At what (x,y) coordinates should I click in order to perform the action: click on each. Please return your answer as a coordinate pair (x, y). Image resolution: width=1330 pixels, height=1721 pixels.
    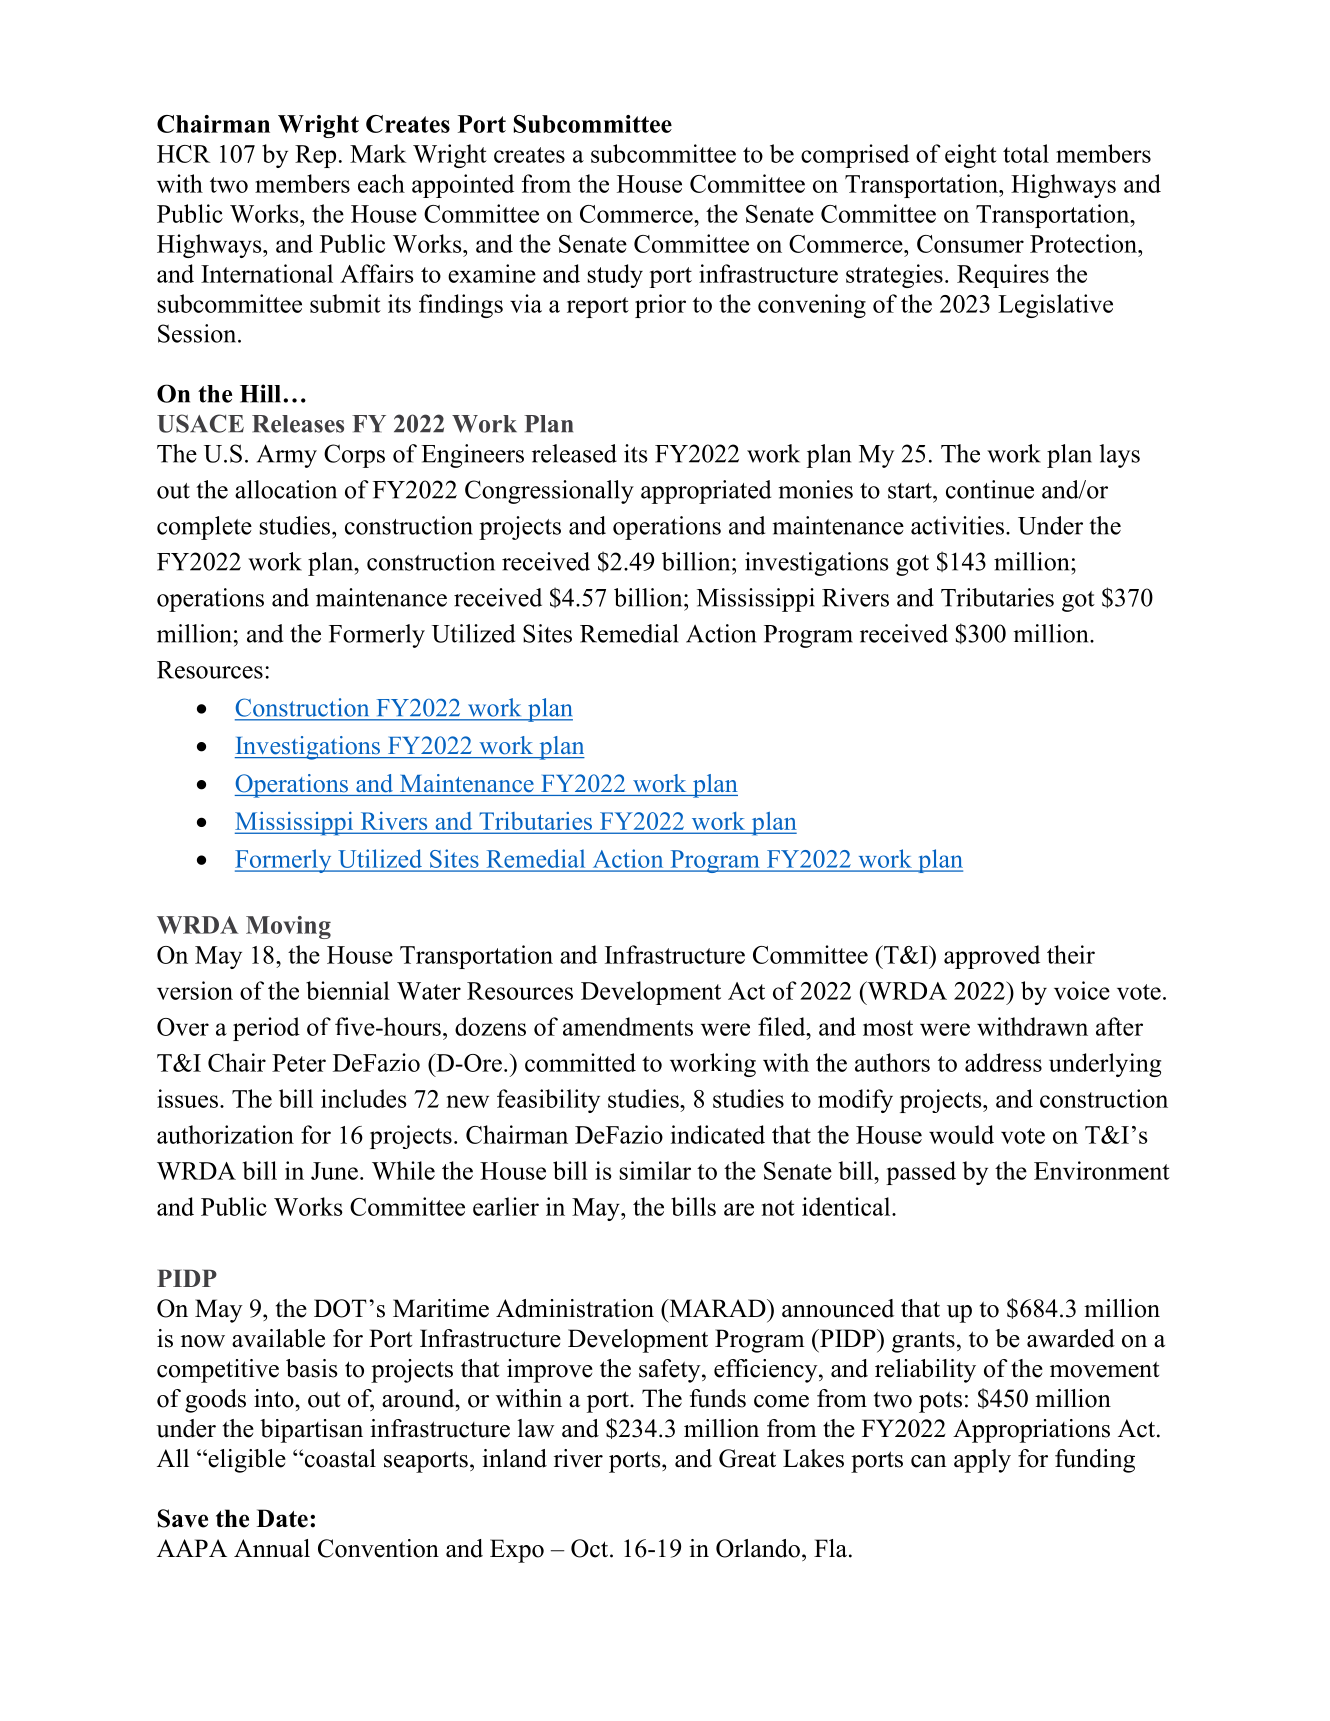
    Looking at the image, I should click on (381, 183).
